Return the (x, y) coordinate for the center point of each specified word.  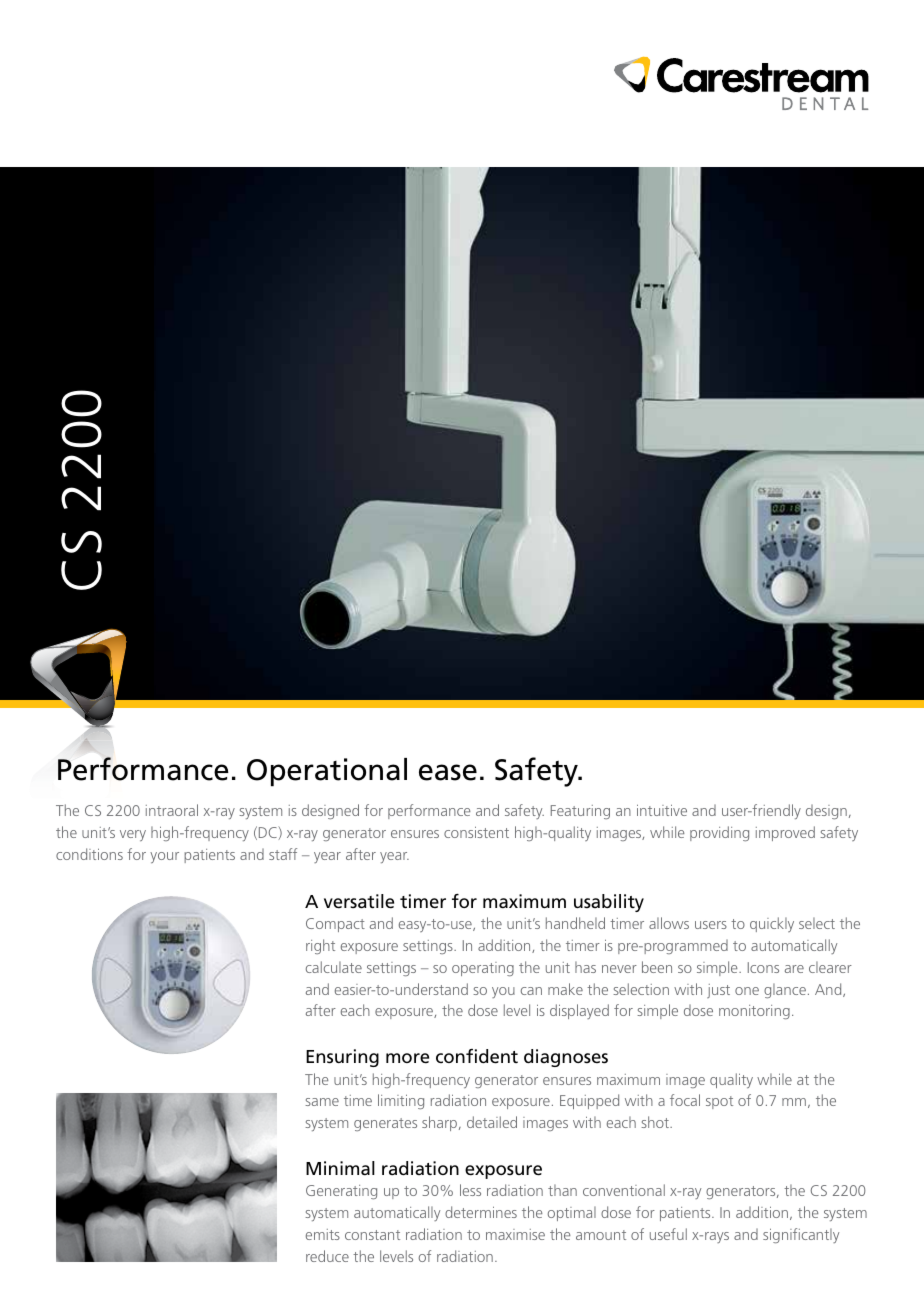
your (164, 857)
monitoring (754, 1012)
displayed (579, 1011)
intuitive (662, 810)
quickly (772, 924)
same (322, 1102)
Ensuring (342, 1058)
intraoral (172, 810)
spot (719, 1102)
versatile (359, 901)
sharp (441, 1123)
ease (448, 772)
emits (323, 1234)
